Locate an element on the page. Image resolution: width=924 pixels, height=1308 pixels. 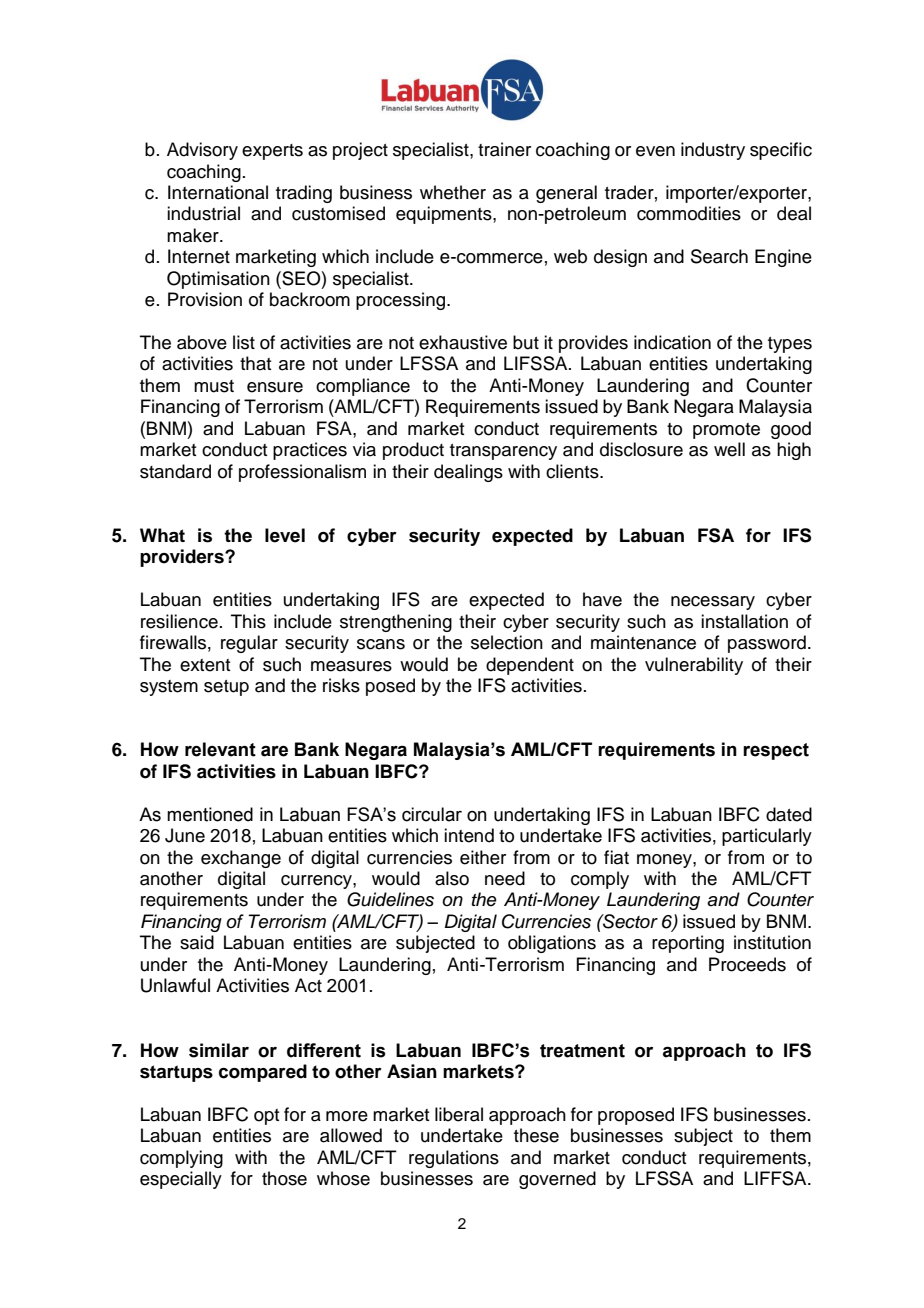
also is located at coordinates (452, 878).
